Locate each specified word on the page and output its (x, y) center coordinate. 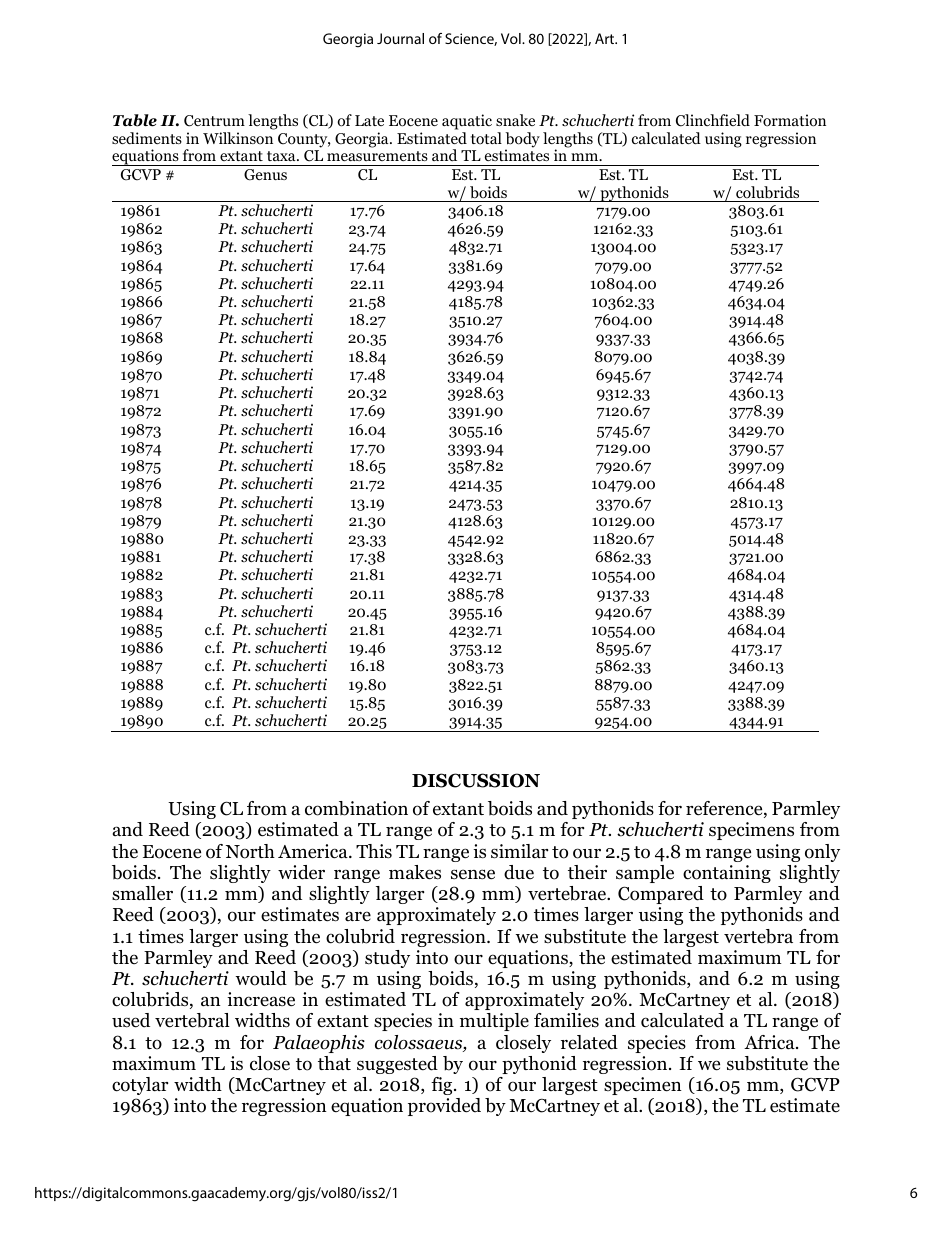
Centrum (214, 121)
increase (261, 999)
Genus (265, 175)
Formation (790, 120)
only (822, 853)
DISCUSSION (476, 780)
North (250, 851)
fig (443, 1086)
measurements (377, 156)
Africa (770, 1042)
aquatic (467, 122)
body (522, 141)
